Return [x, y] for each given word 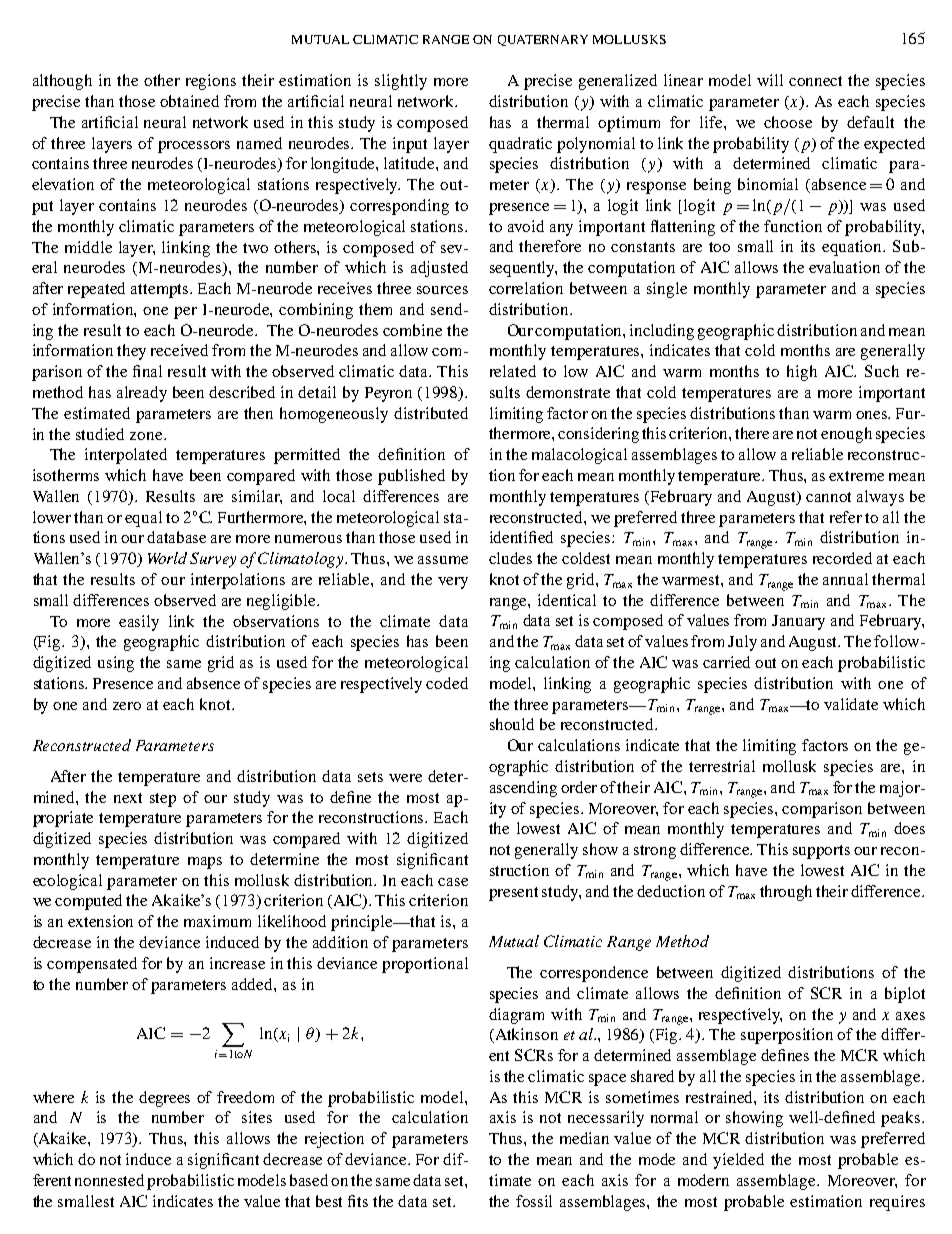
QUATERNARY [543, 40]
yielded [738, 1161]
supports [821, 852]
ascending [523, 789]
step [163, 800]
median [584, 1138]
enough [846, 435]
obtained [189, 101]
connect [815, 81]
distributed [431, 413]
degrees [164, 1099]
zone [147, 436]
